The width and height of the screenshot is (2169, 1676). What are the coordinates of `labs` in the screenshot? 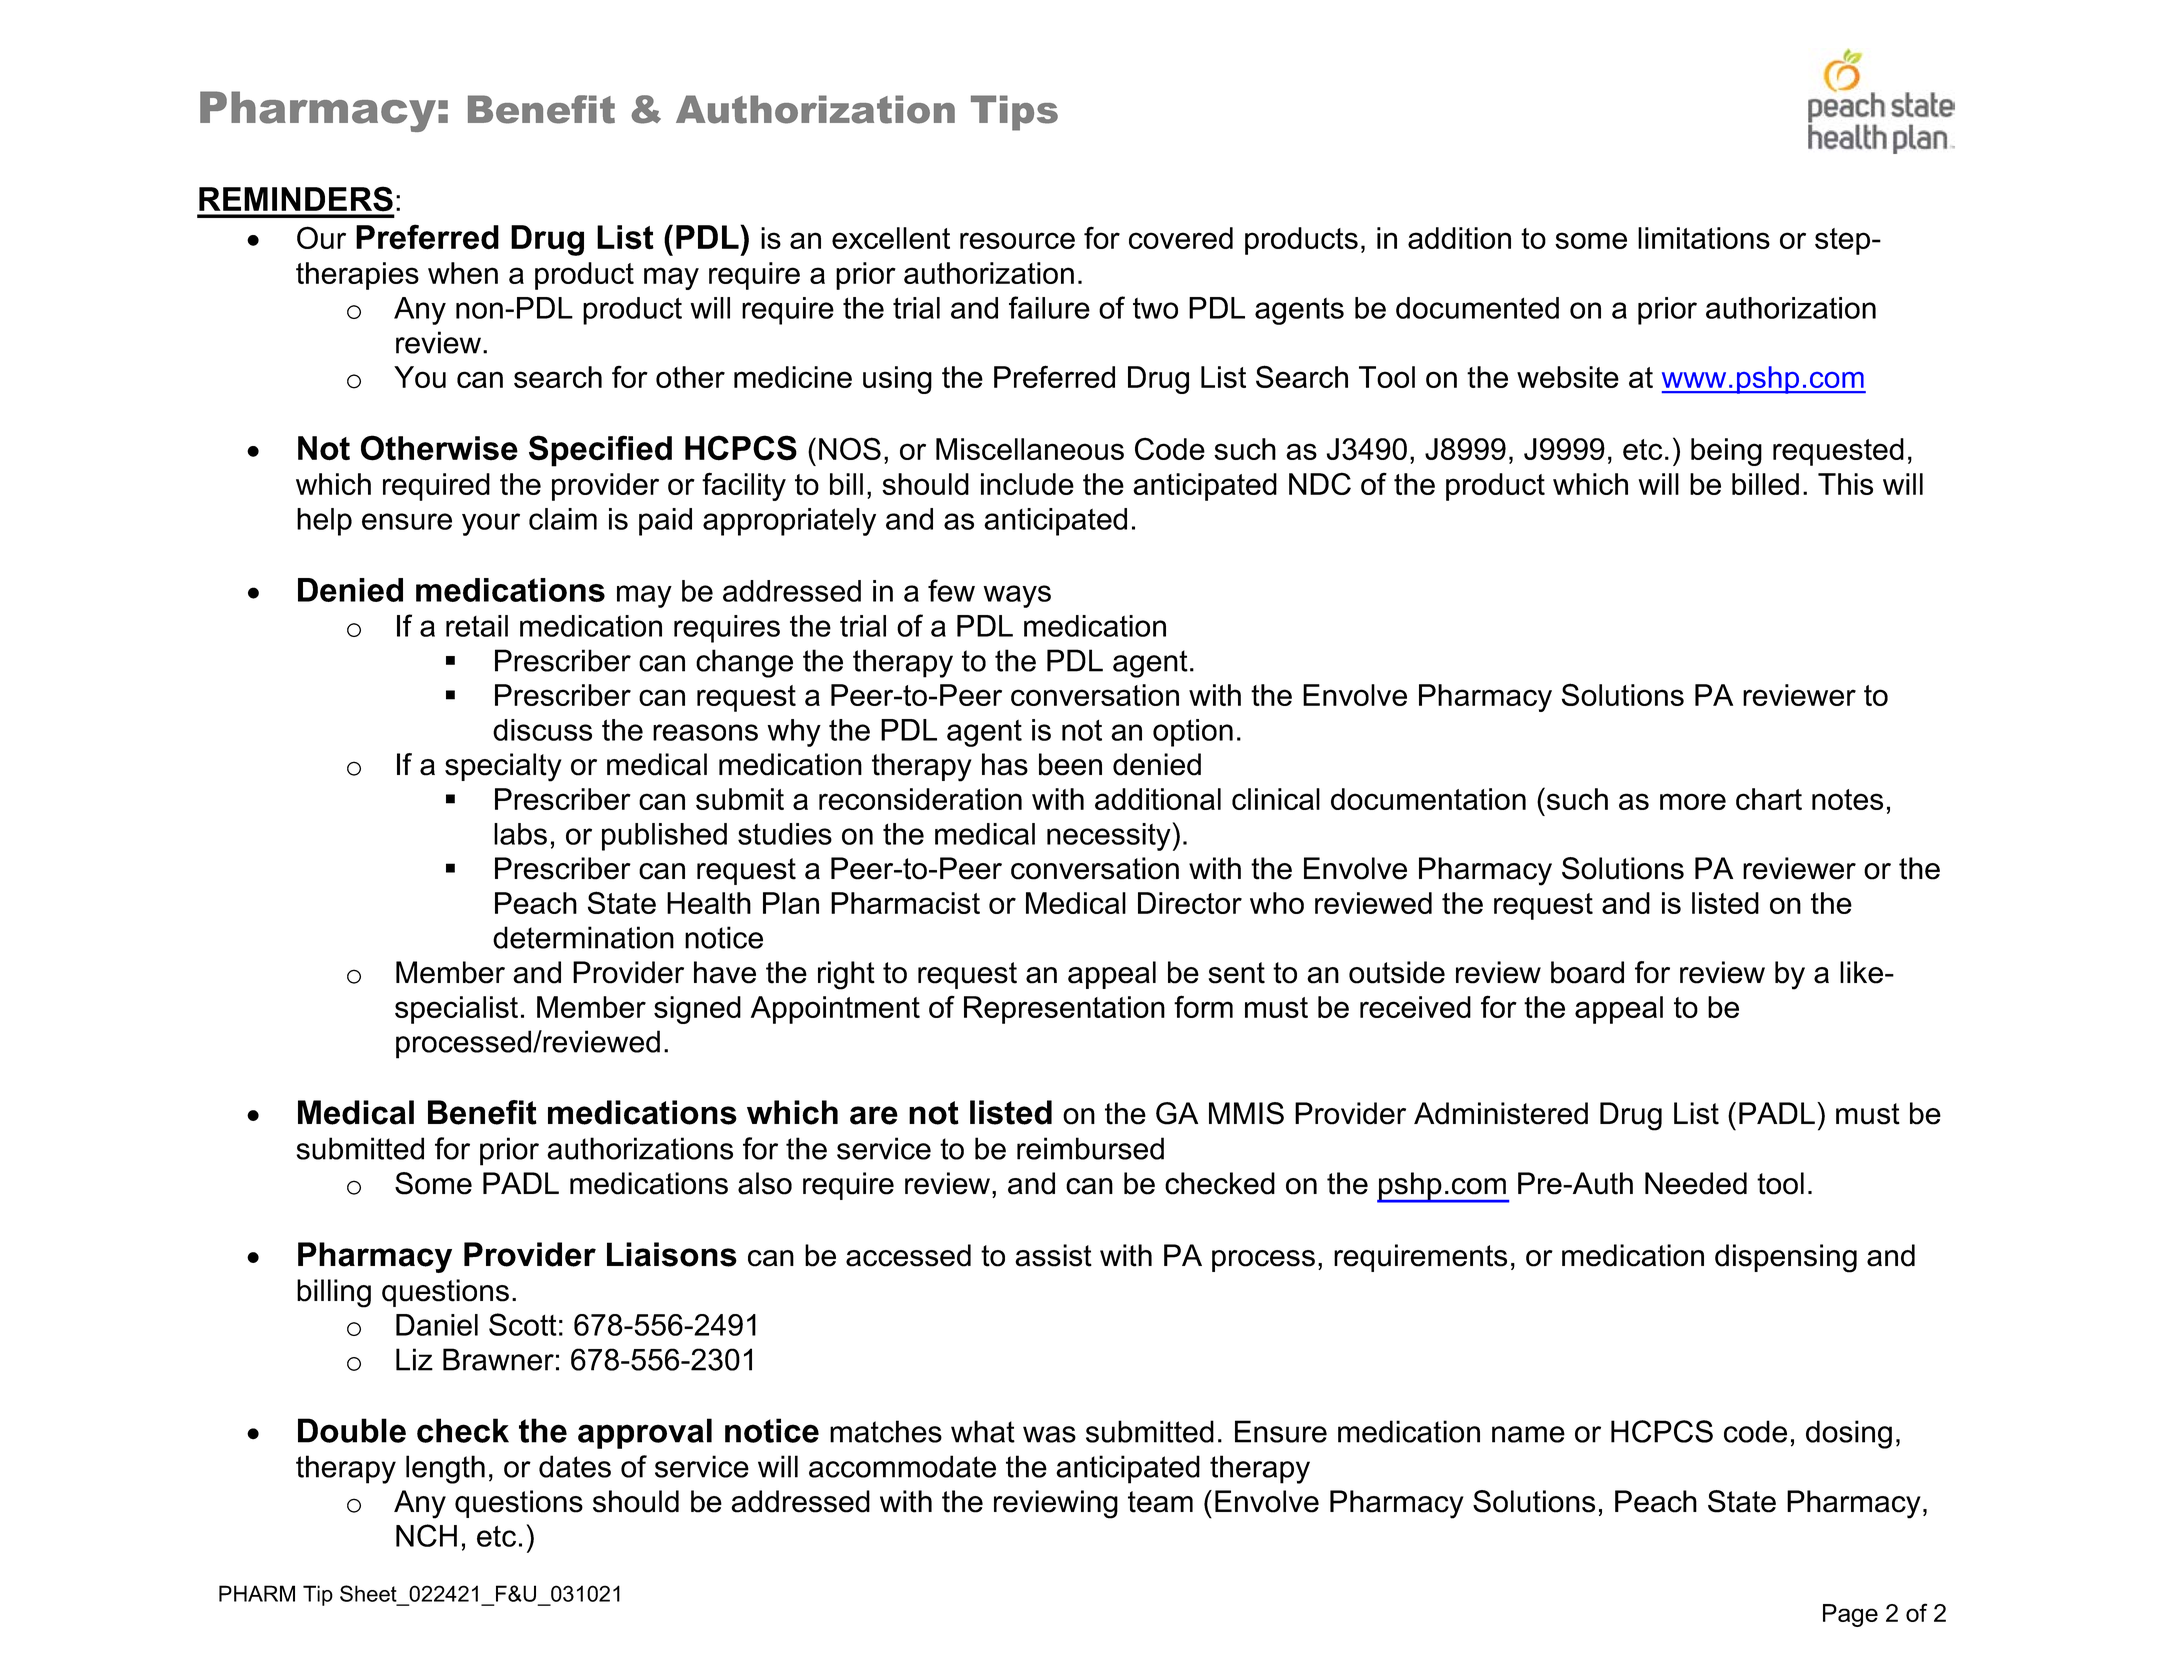 It's located at (520, 834).
